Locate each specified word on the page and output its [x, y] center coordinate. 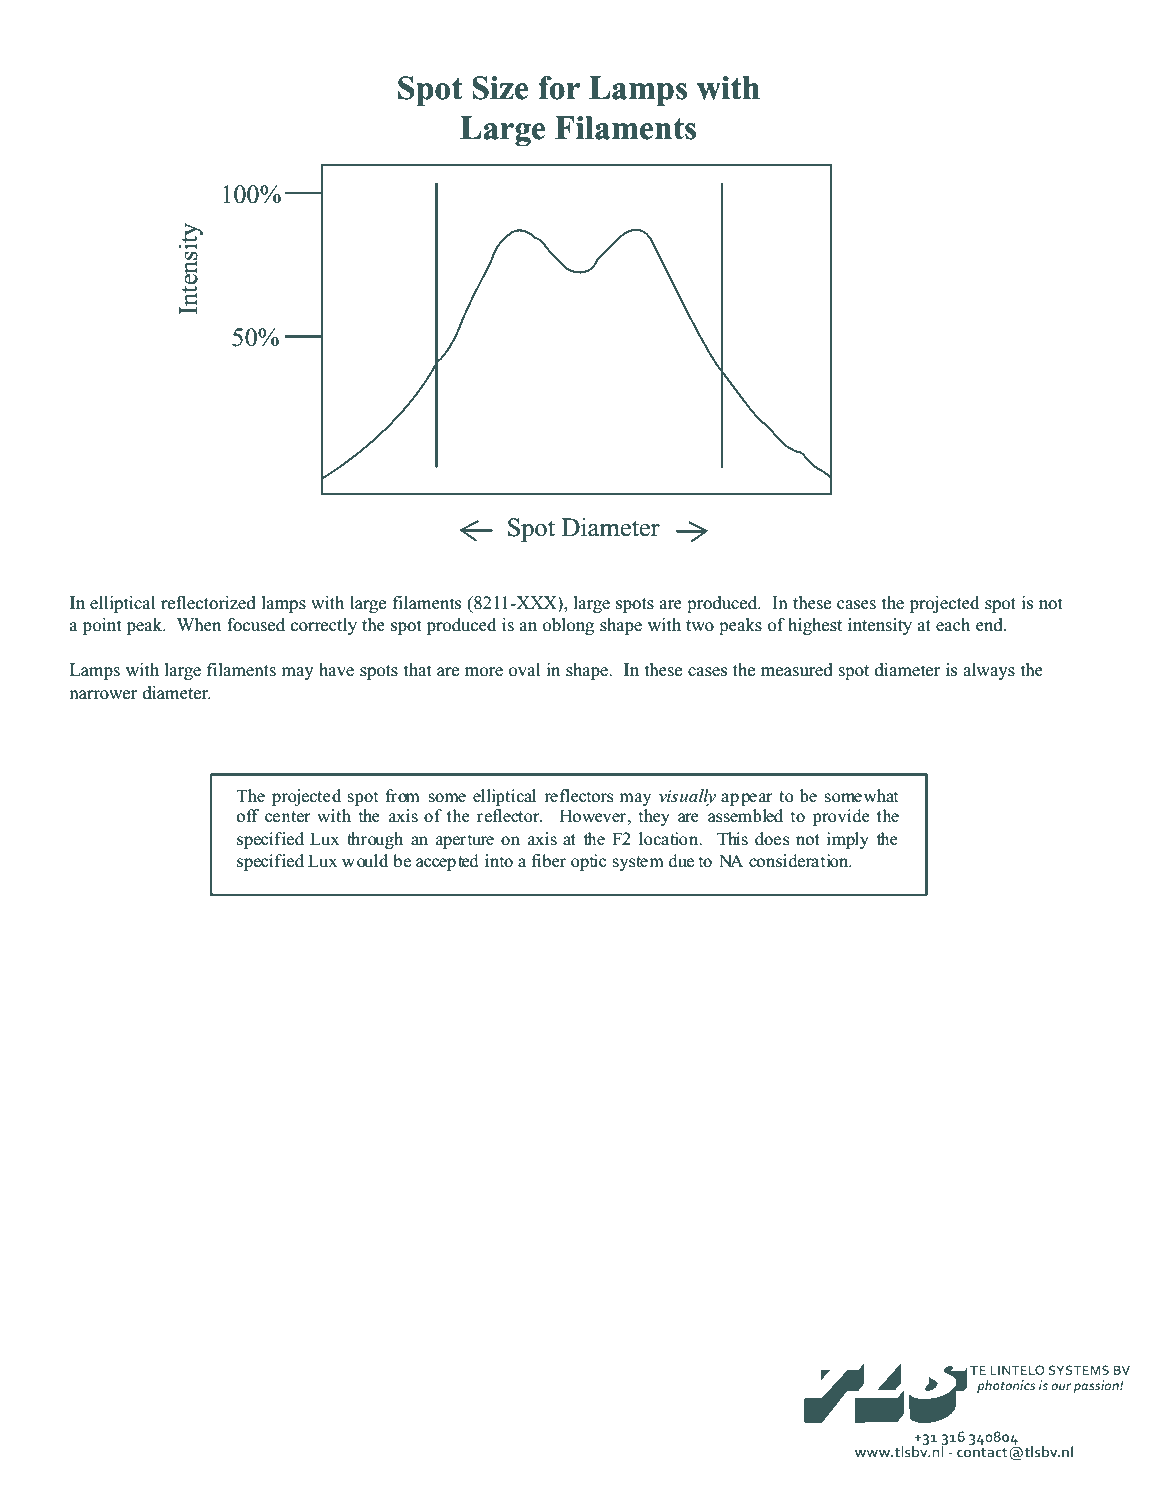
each [953, 625]
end [990, 625]
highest [815, 626]
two [700, 626]
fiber [549, 861]
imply [847, 840]
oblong [568, 626]
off [248, 816]
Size [500, 88]
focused [256, 625]
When [199, 624]
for [559, 88]
